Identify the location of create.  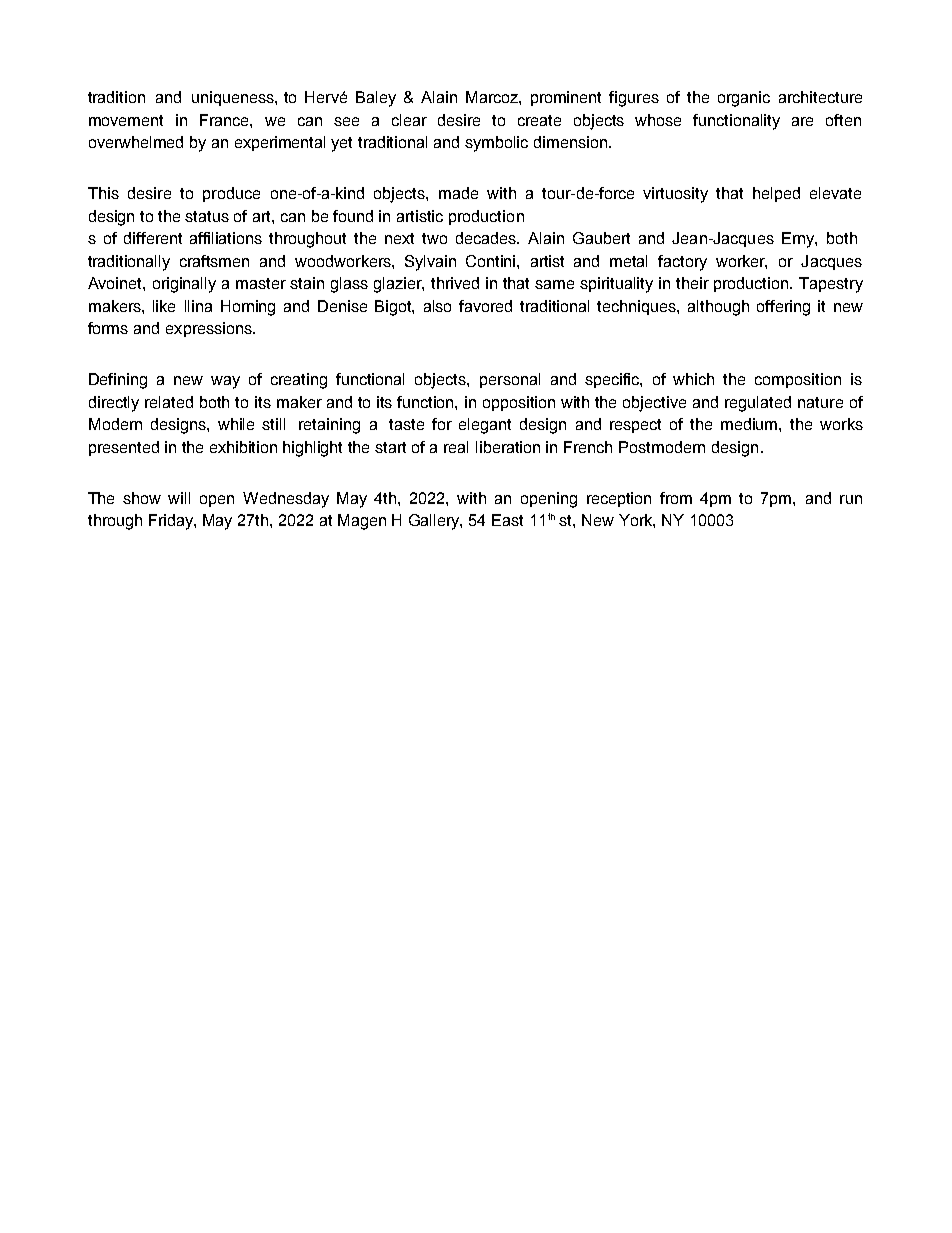
(539, 120).
